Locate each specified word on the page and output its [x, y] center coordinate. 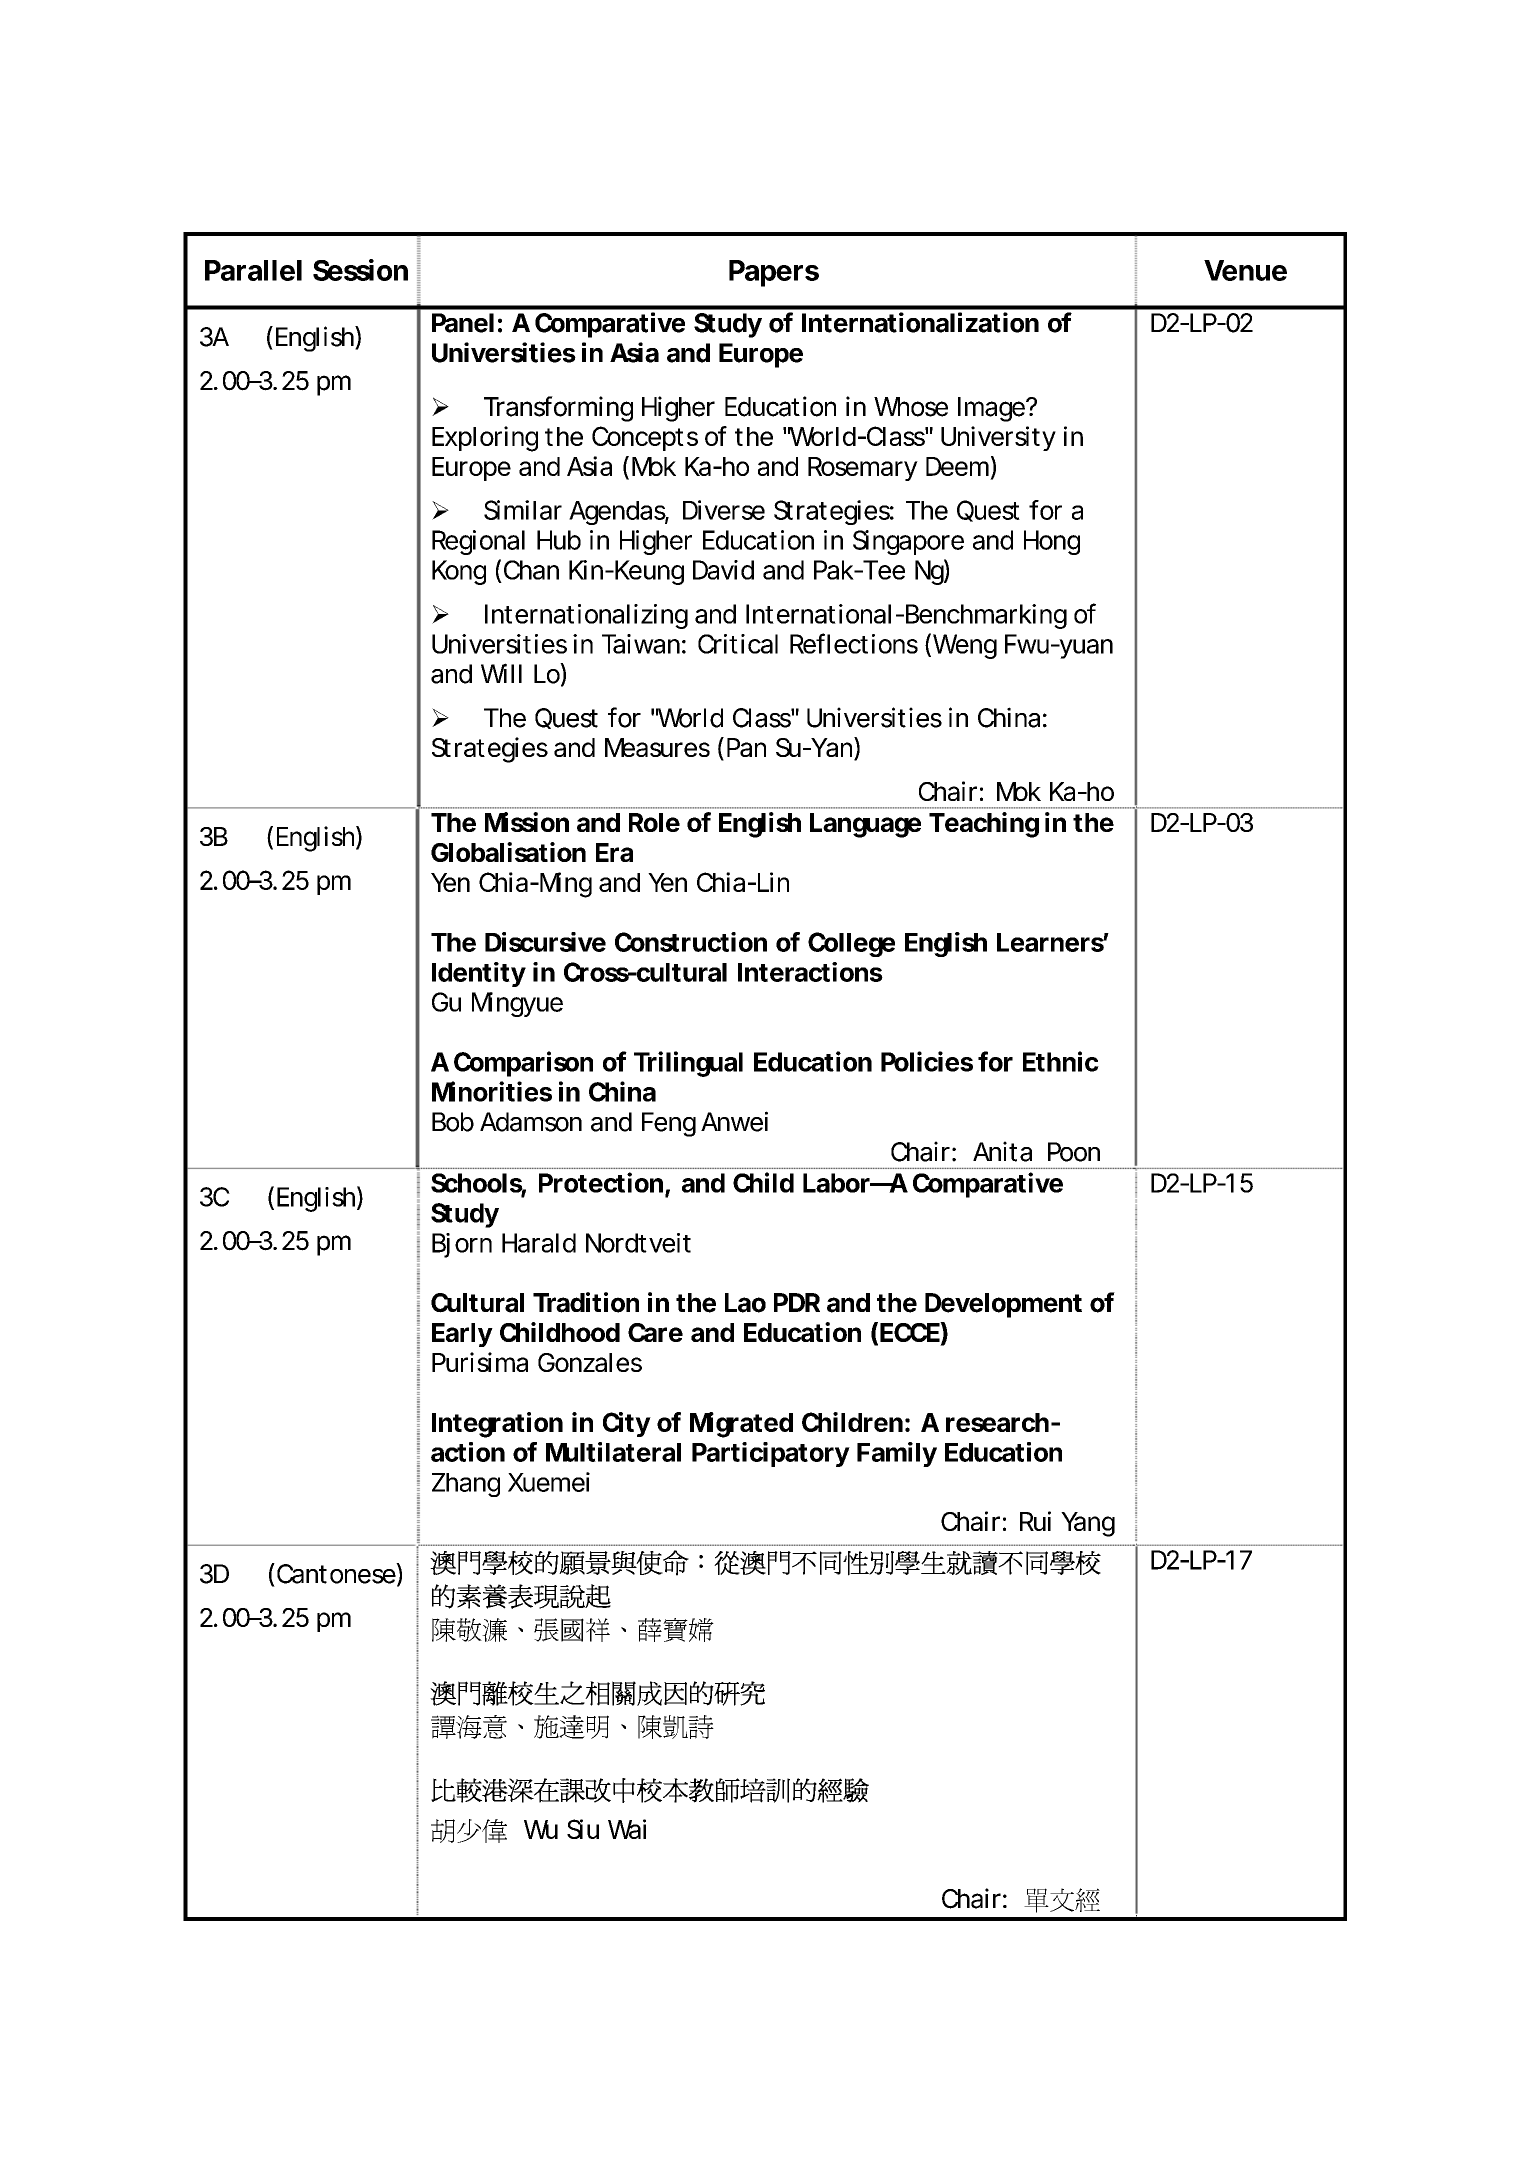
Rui [1035, 1521]
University [998, 438]
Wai [627, 1829]
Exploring [485, 439]
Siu [583, 1829]
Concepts [645, 438]
